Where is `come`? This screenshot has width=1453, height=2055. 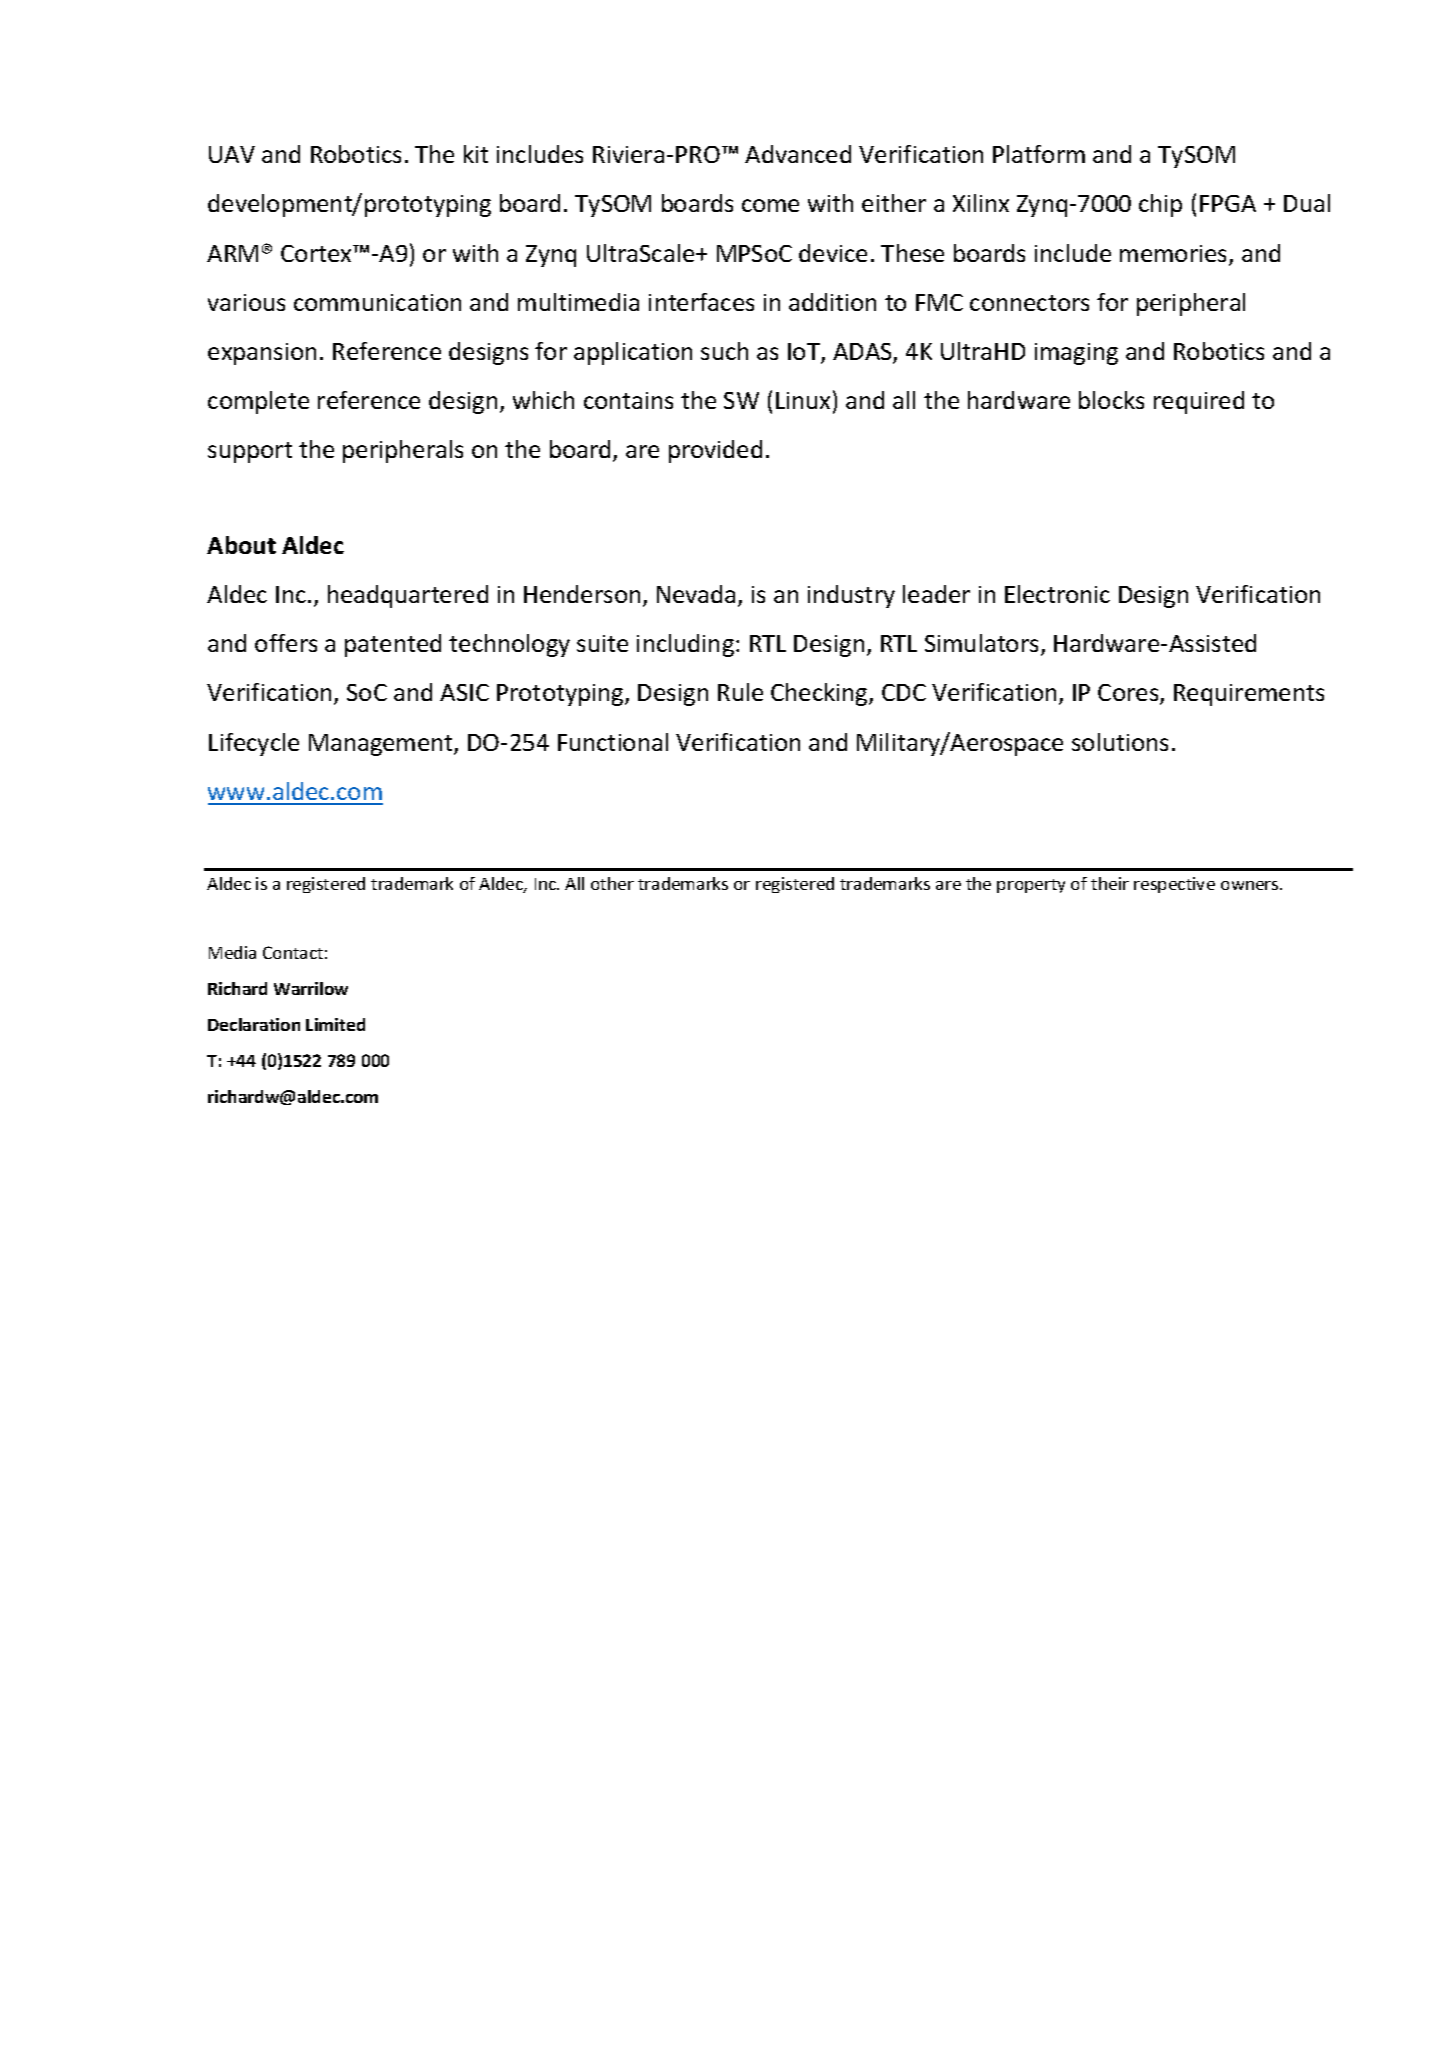 come is located at coordinates (770, 205).
